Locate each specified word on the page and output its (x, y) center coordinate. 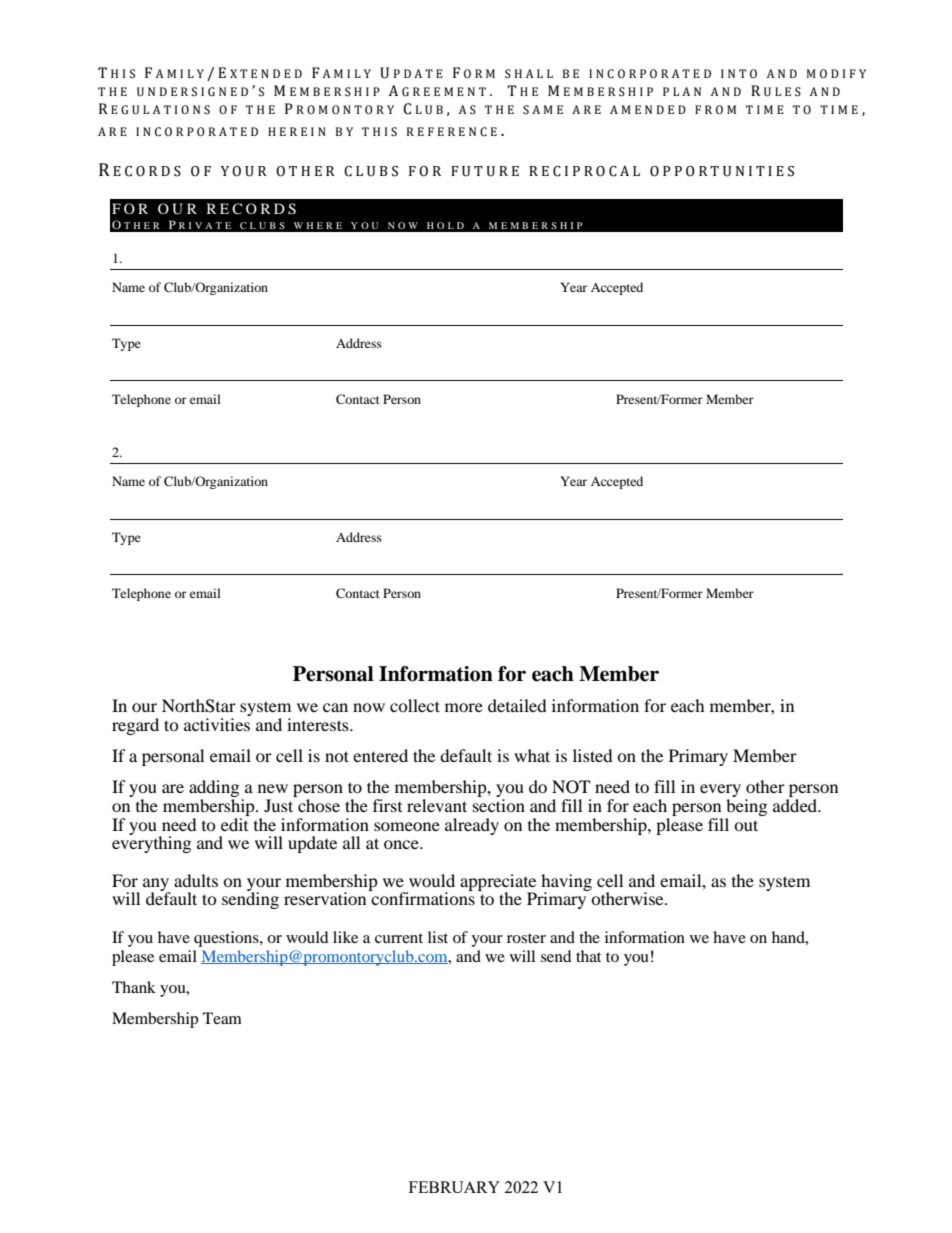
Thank (134, 987)
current (399, 938)
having (566, 883)
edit (235, 823)
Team (222, 1018)
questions (227, 939)
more (464, 707)
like (345, 937)
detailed (517, 705)
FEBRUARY (454, 1187)
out (746, 825)
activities (217, 724)
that (588, 956)
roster (526, 938)
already (472, 826)
